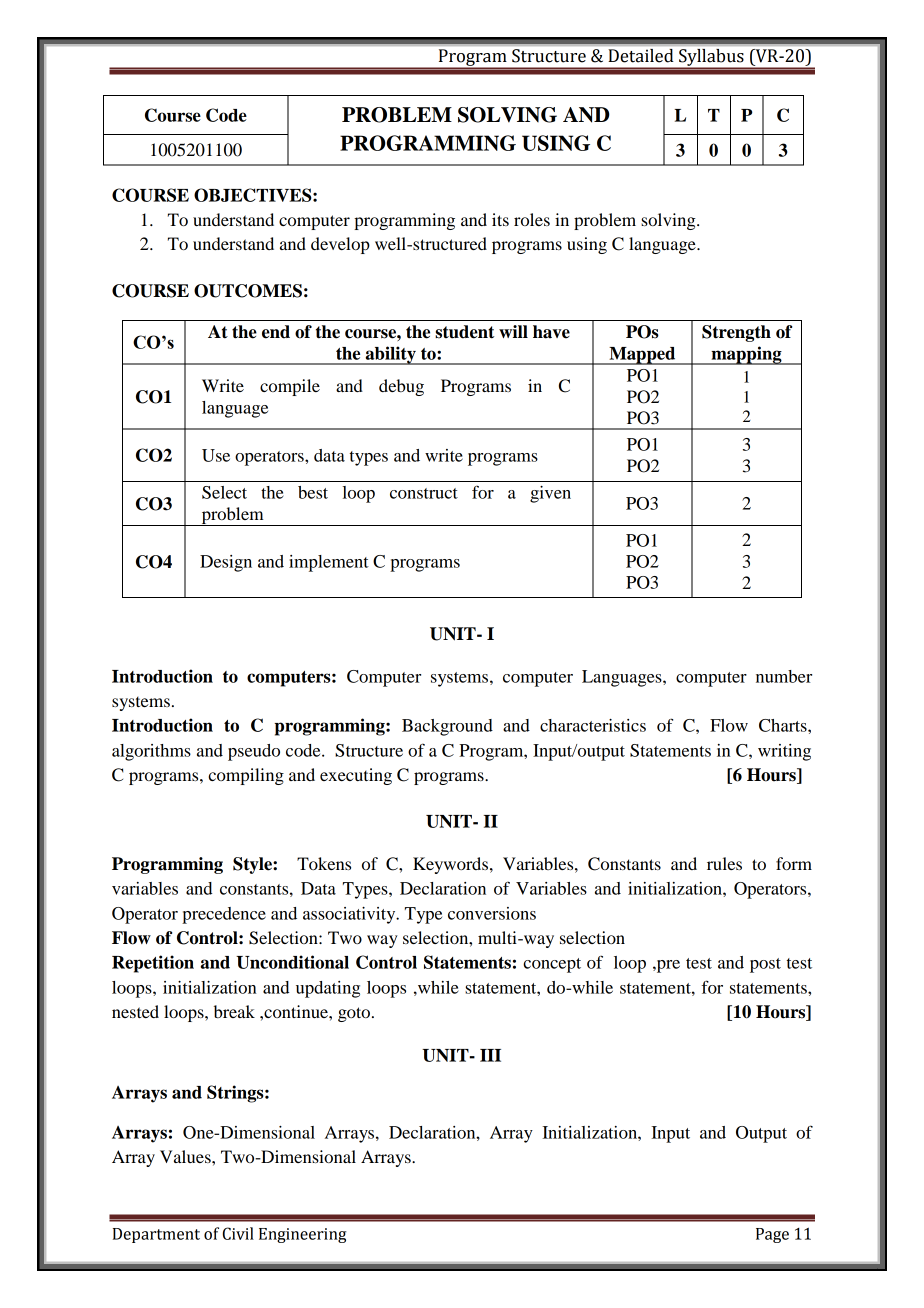 The width and height of the document is (924, 1308). I want to click on Engineering, so click(302, 1235).
